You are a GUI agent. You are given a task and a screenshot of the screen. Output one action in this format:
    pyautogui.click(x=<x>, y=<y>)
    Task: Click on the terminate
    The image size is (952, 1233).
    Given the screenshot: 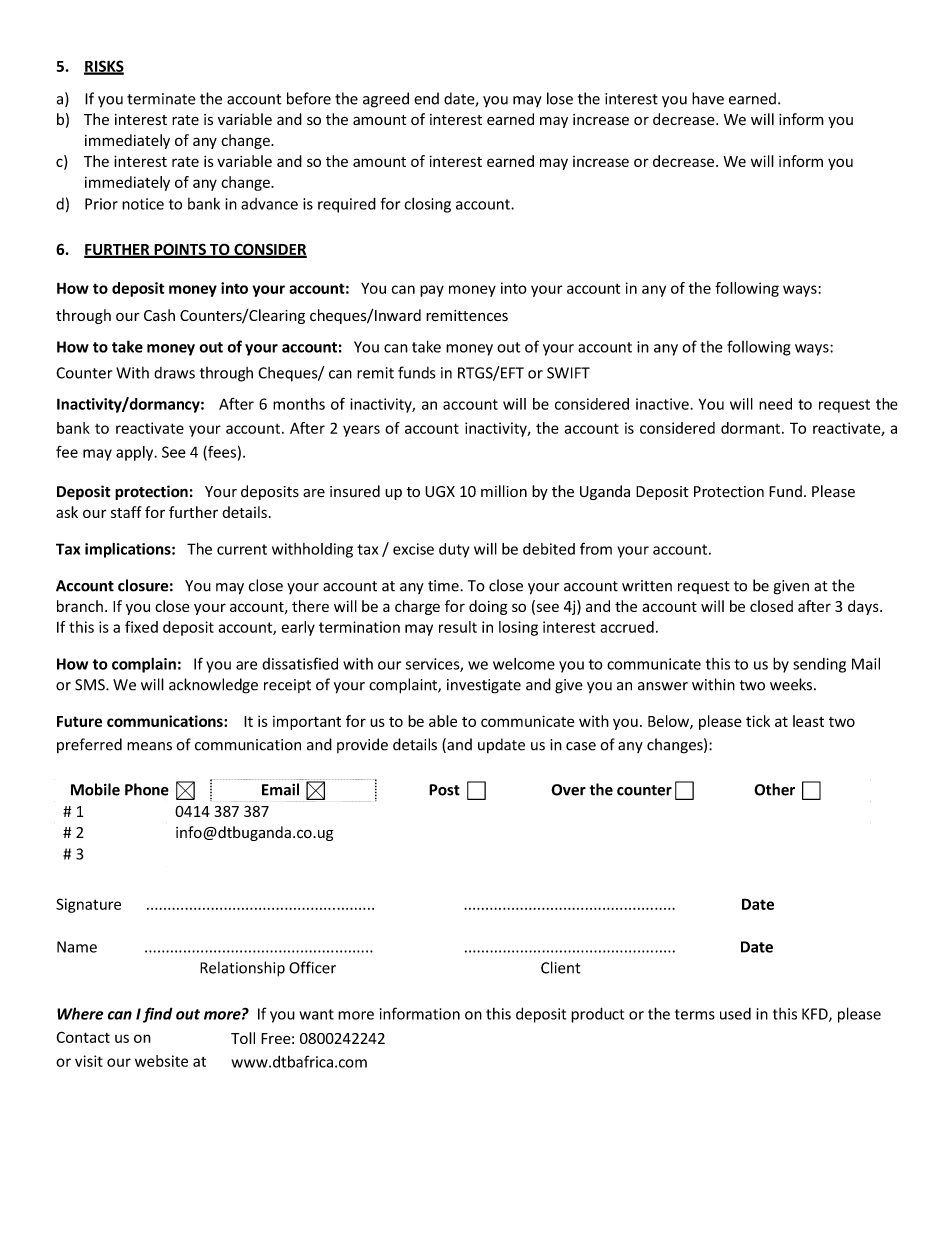 What is the action you would take?
    pyautogui.click(x=161, y=99)
